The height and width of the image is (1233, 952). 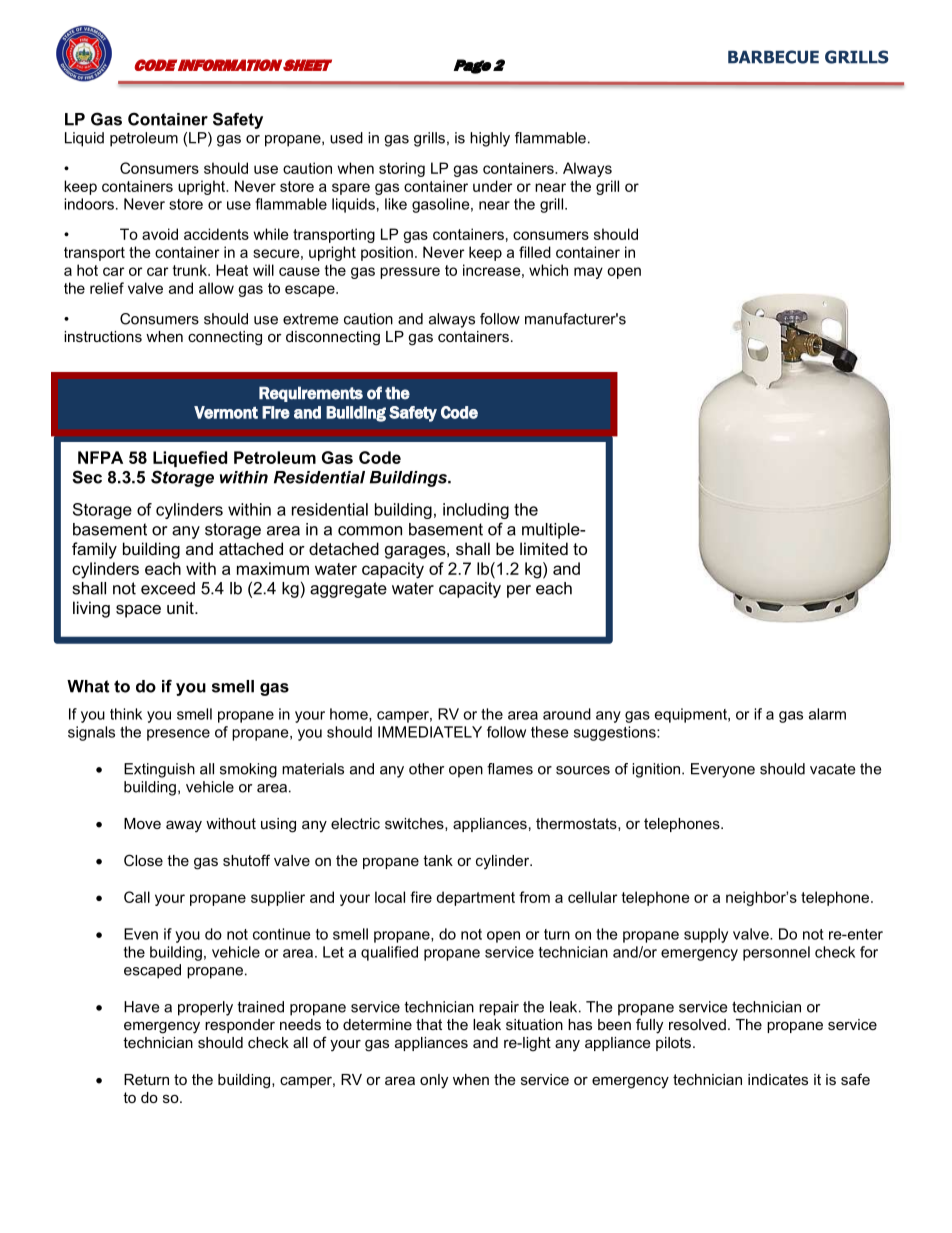 I want to click on pressure, so click(x=410, y=273).
